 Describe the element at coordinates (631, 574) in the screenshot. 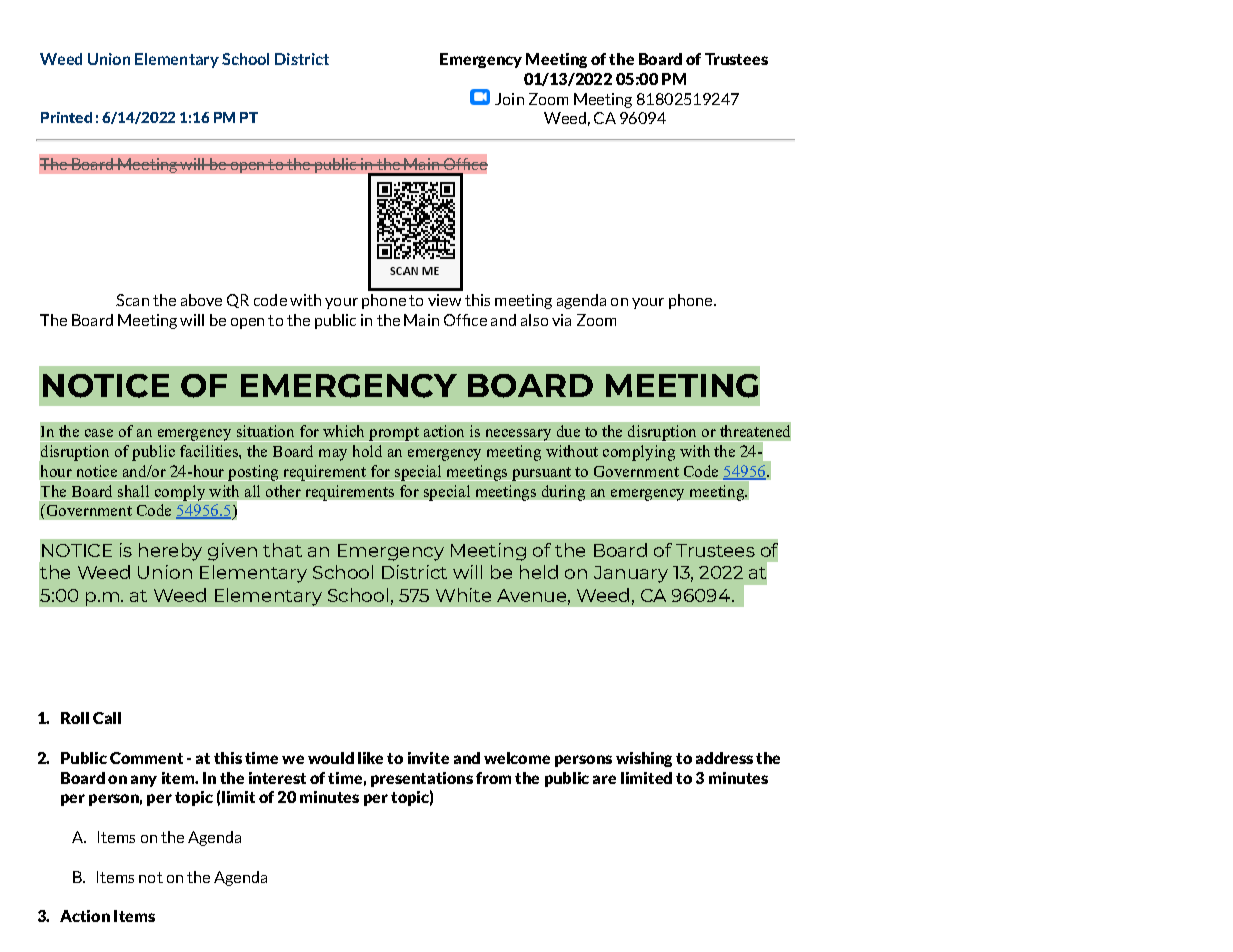

I see `January` at that location.
